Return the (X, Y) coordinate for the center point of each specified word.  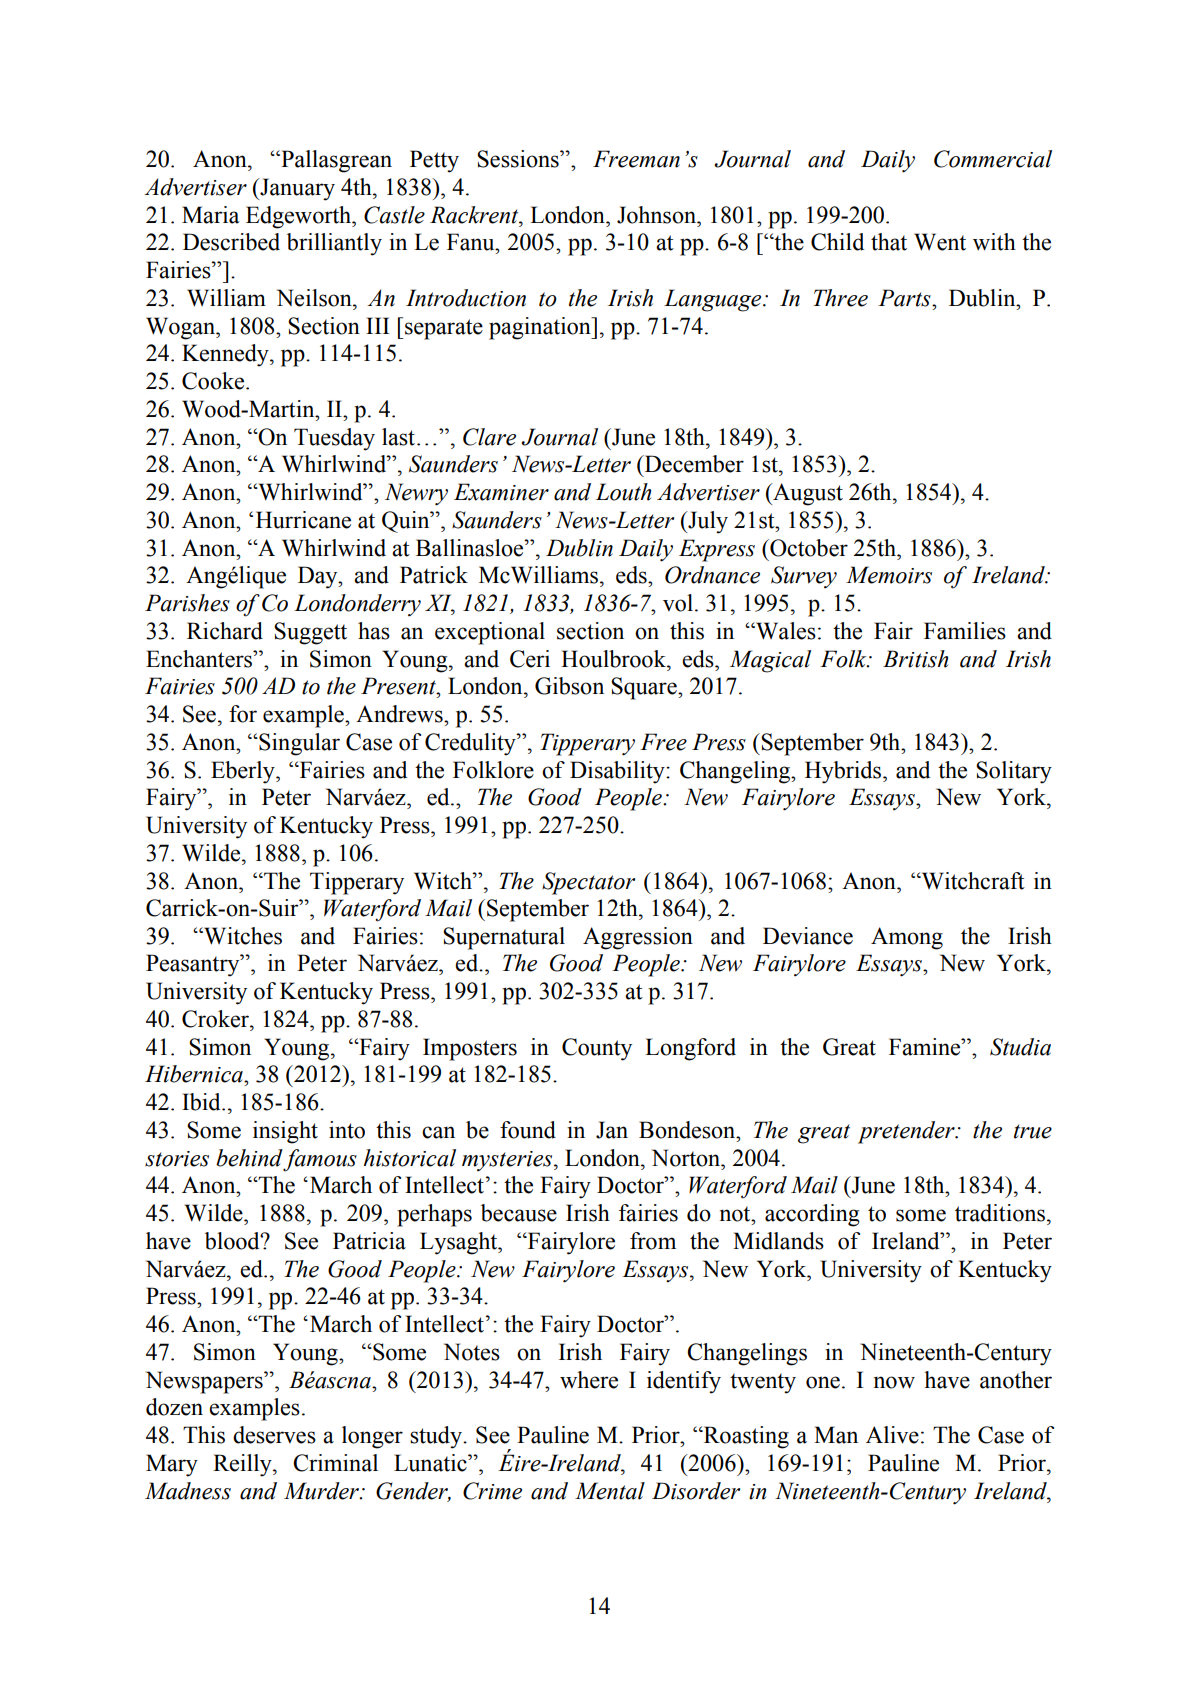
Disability (618, 772)
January (296, 189)
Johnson (657, 215)
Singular (298, 744)
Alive (892, 1435)
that (889, 242)
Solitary (1014, 772)
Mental (610, 1491)
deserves (274, 1435)
